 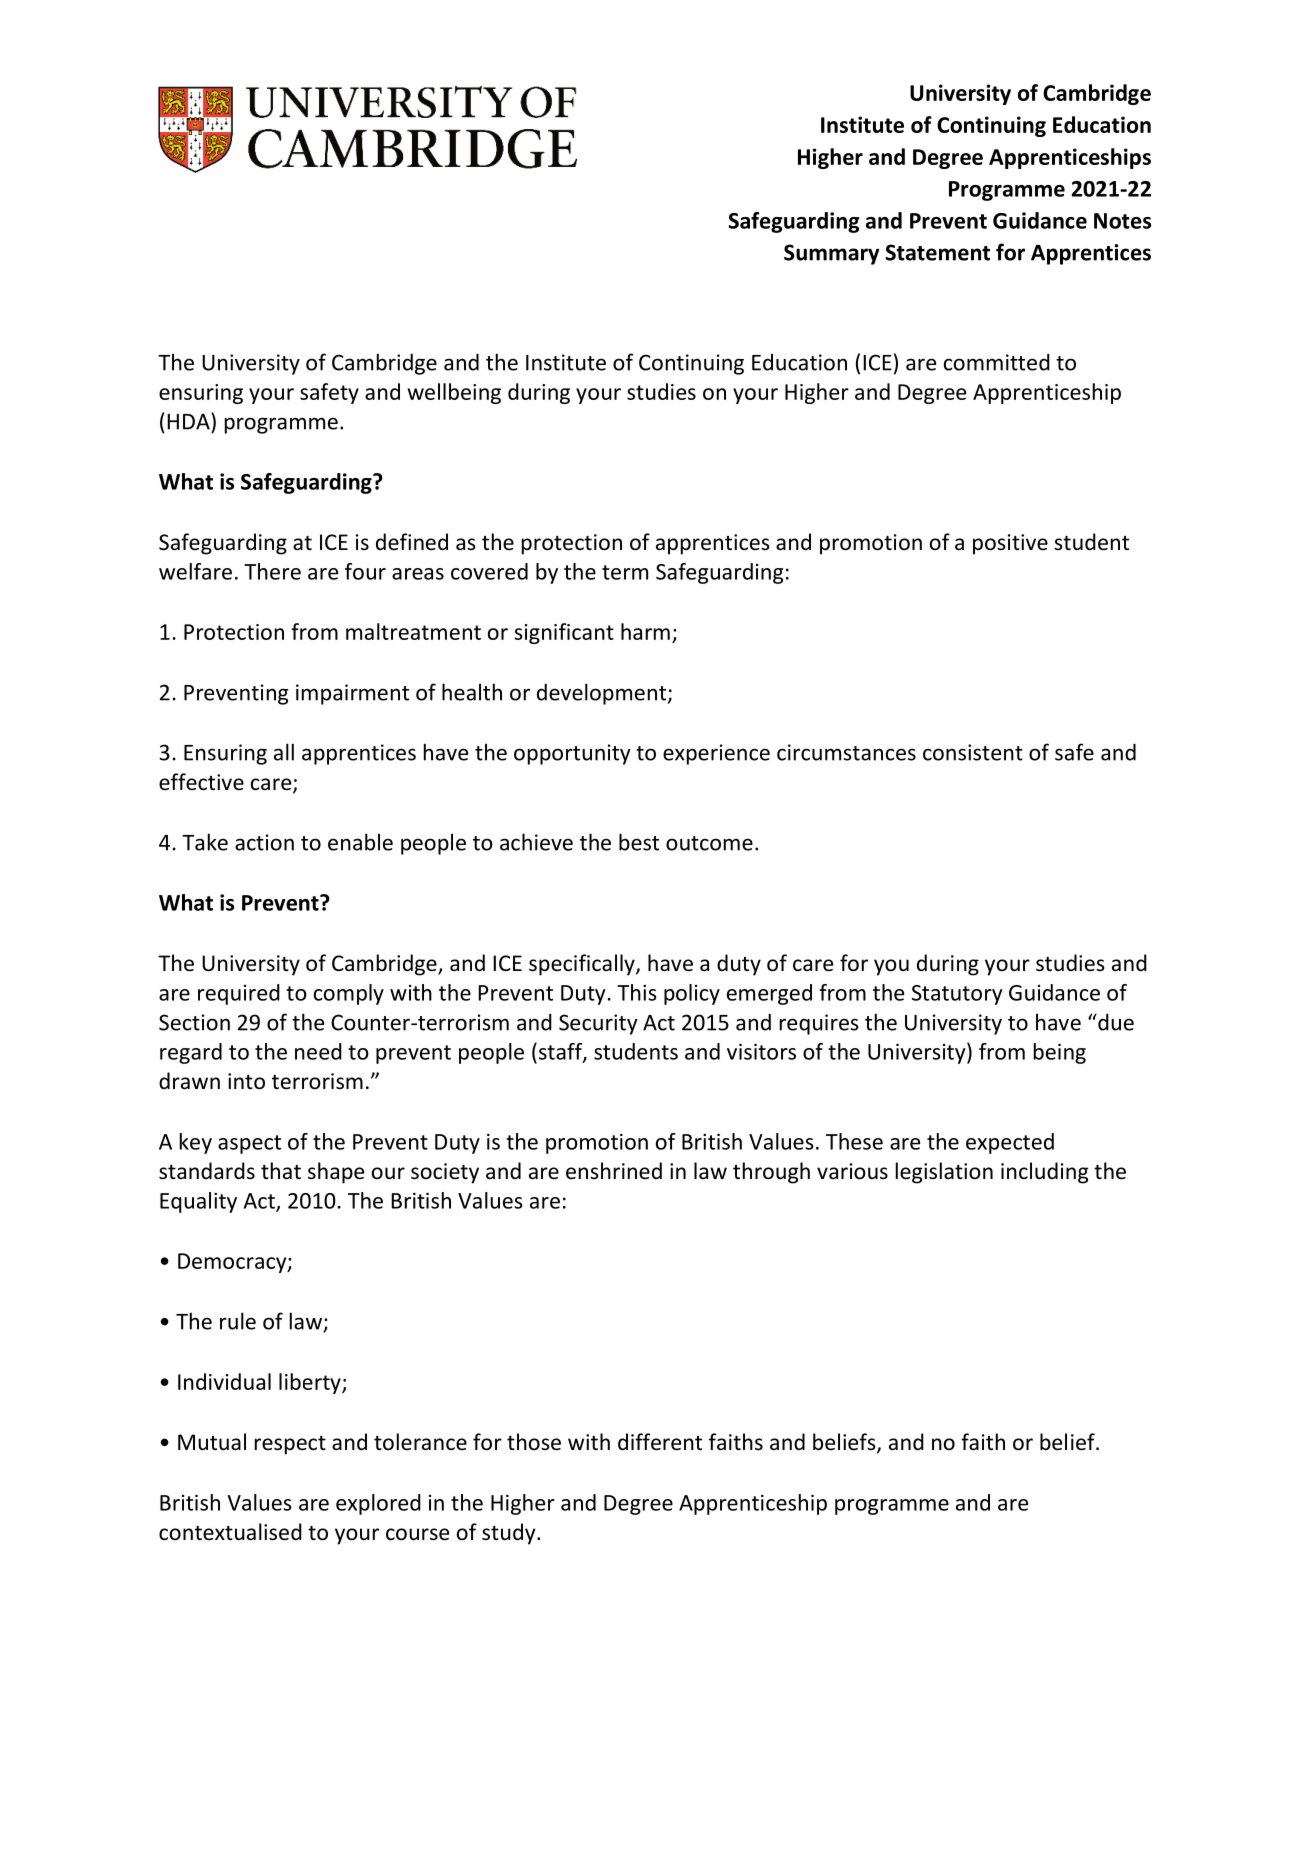 I want to click on respect, so click(x=290, y=1445).
